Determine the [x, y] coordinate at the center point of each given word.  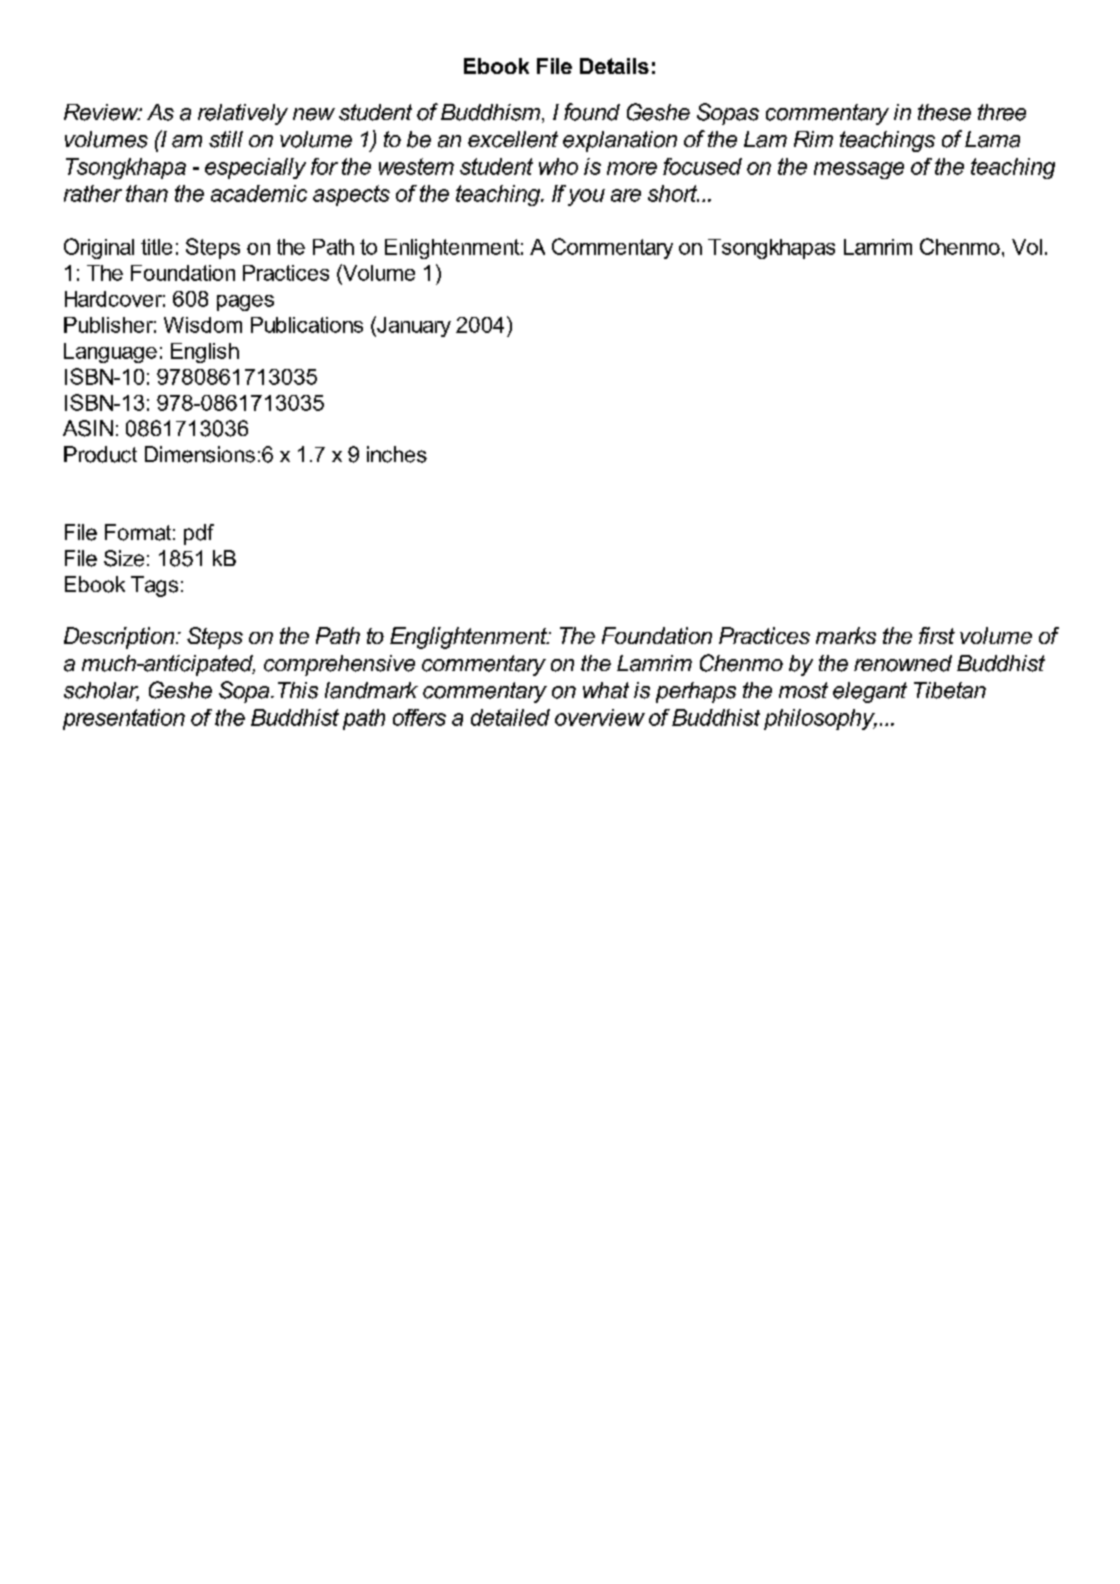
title [156, 247]
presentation [124, 719]
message [859, 170]
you [586, 197]
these [944, 112]
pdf [199, 534]
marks [846, 635]
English [205, 353]
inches [397, 454]
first [937, 635]
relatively [243, 114]
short [673, 193]
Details [614, 66]
